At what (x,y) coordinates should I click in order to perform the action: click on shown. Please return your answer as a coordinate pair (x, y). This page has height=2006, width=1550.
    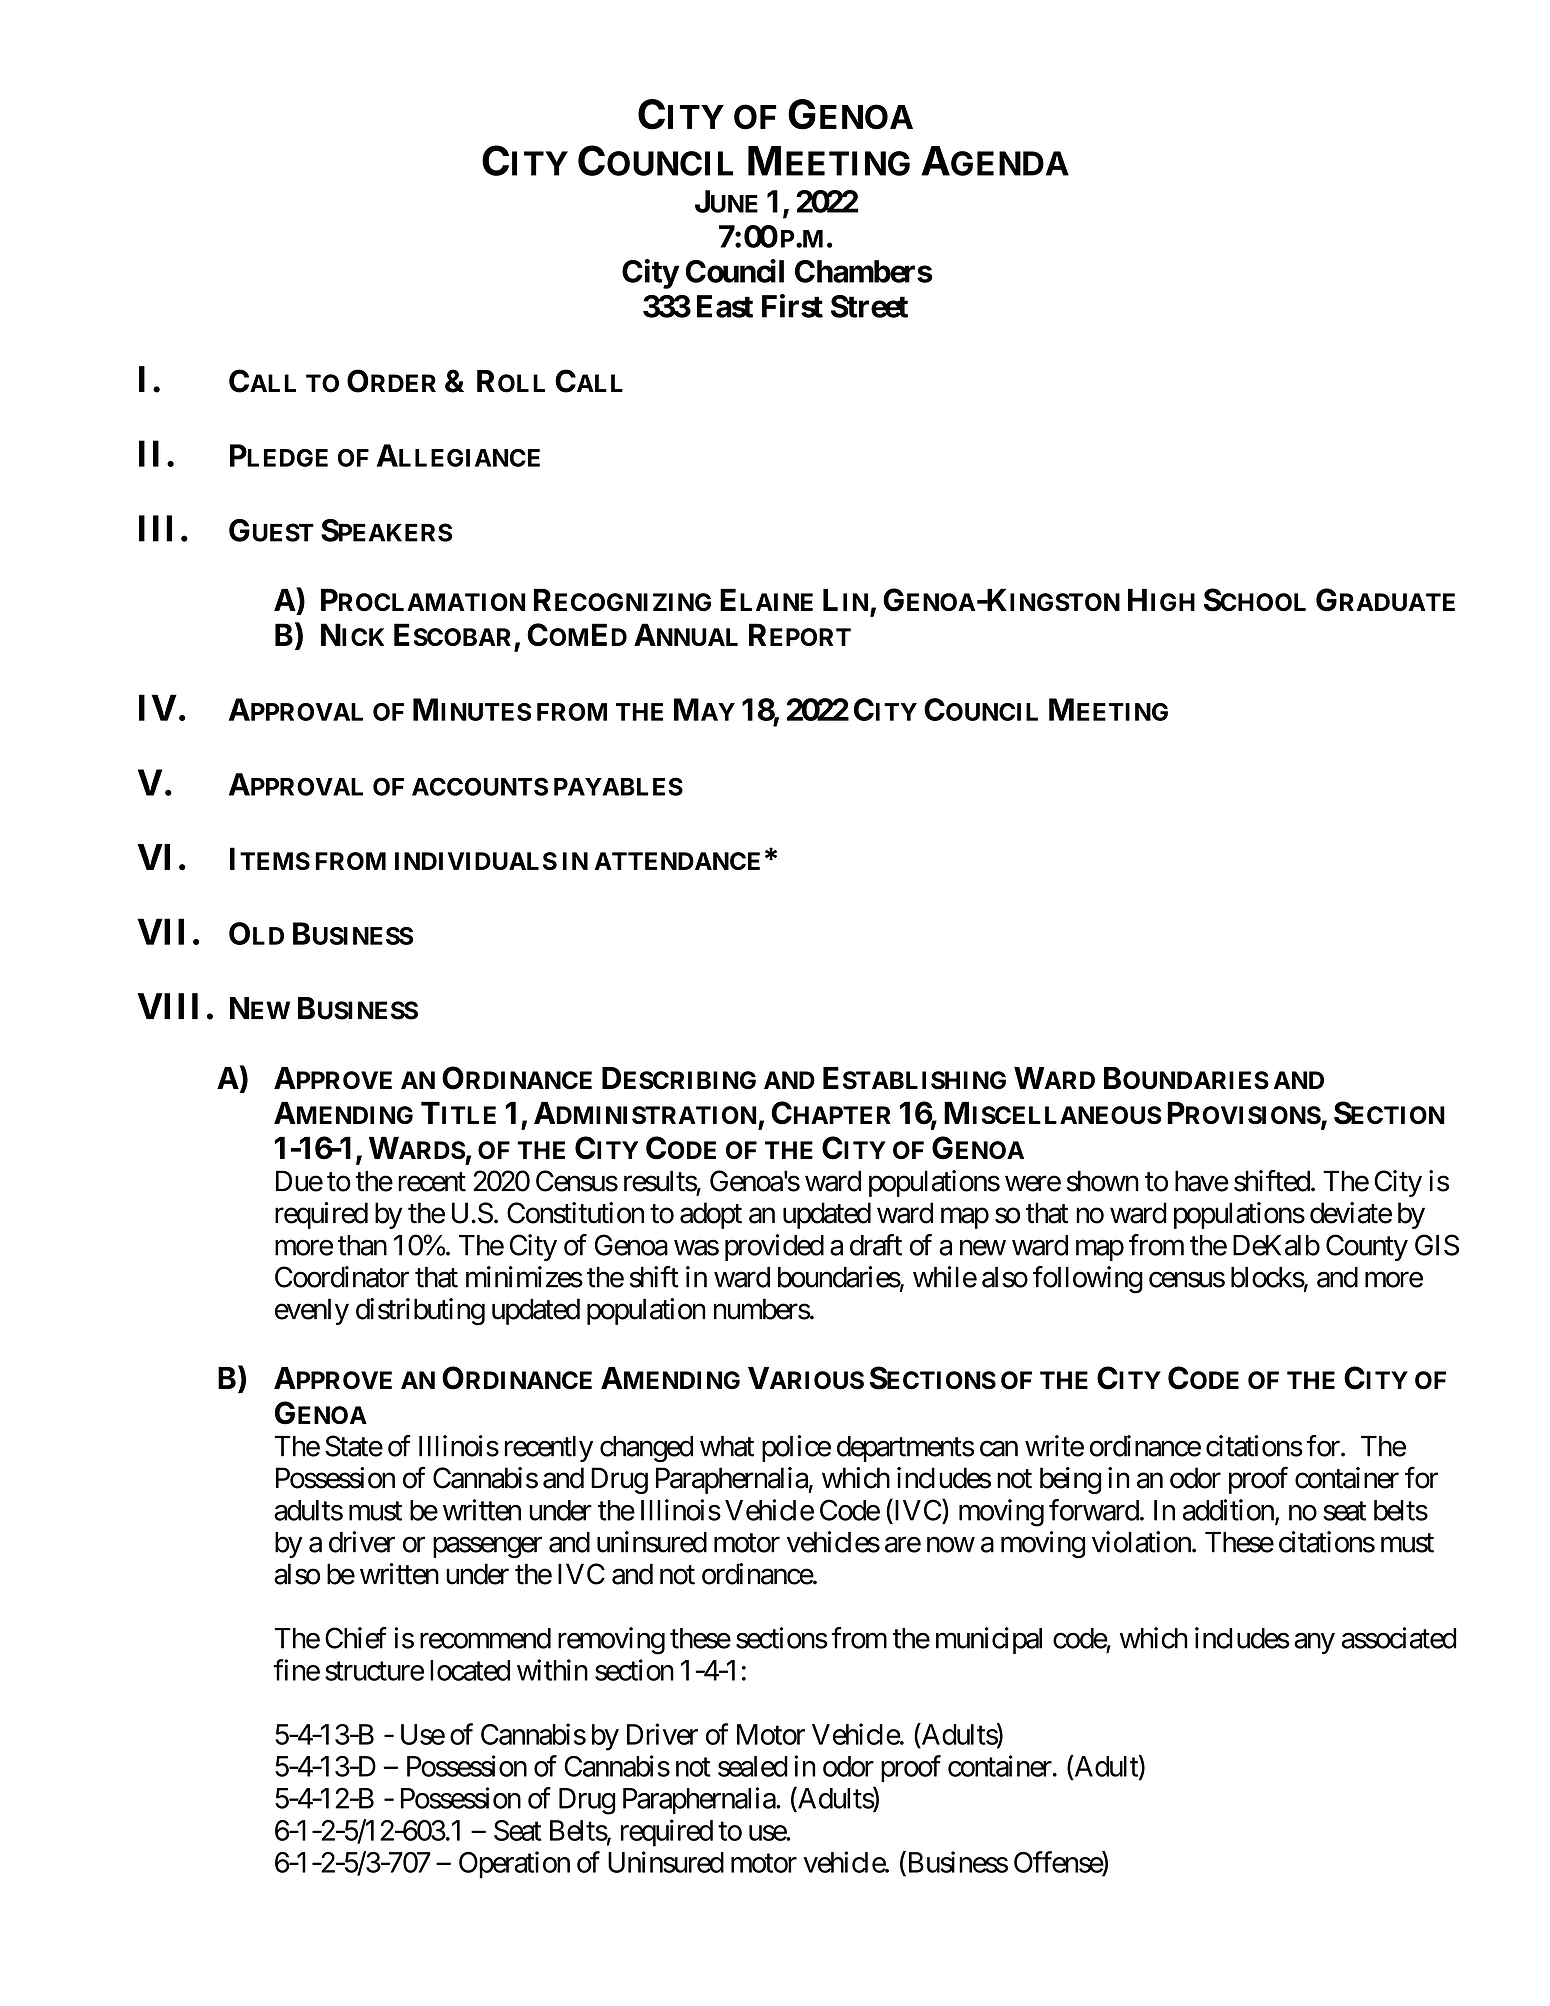
    Looking at the image, I should click on (1103, 1181).
